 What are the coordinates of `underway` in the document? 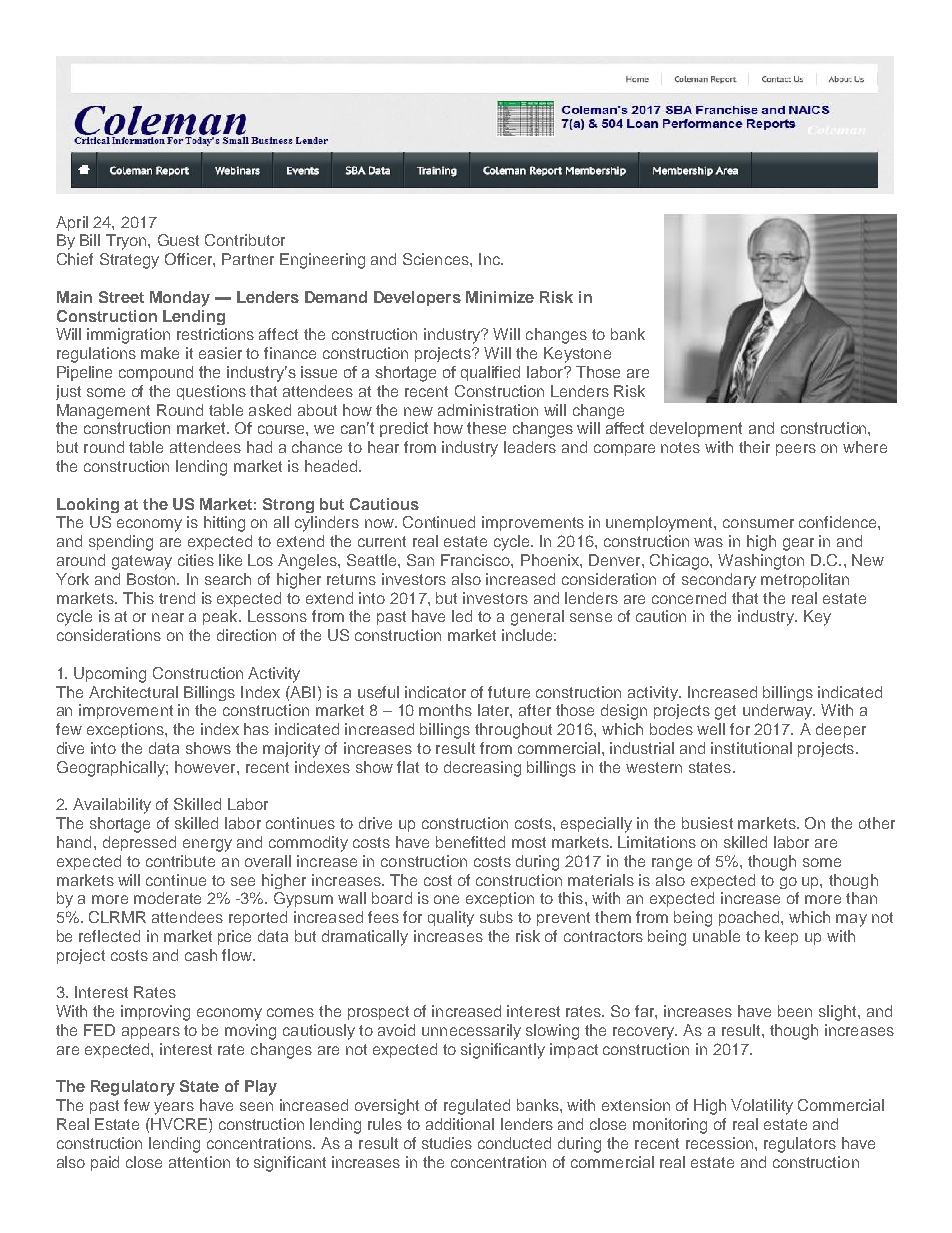 It's located at (779, 712).
